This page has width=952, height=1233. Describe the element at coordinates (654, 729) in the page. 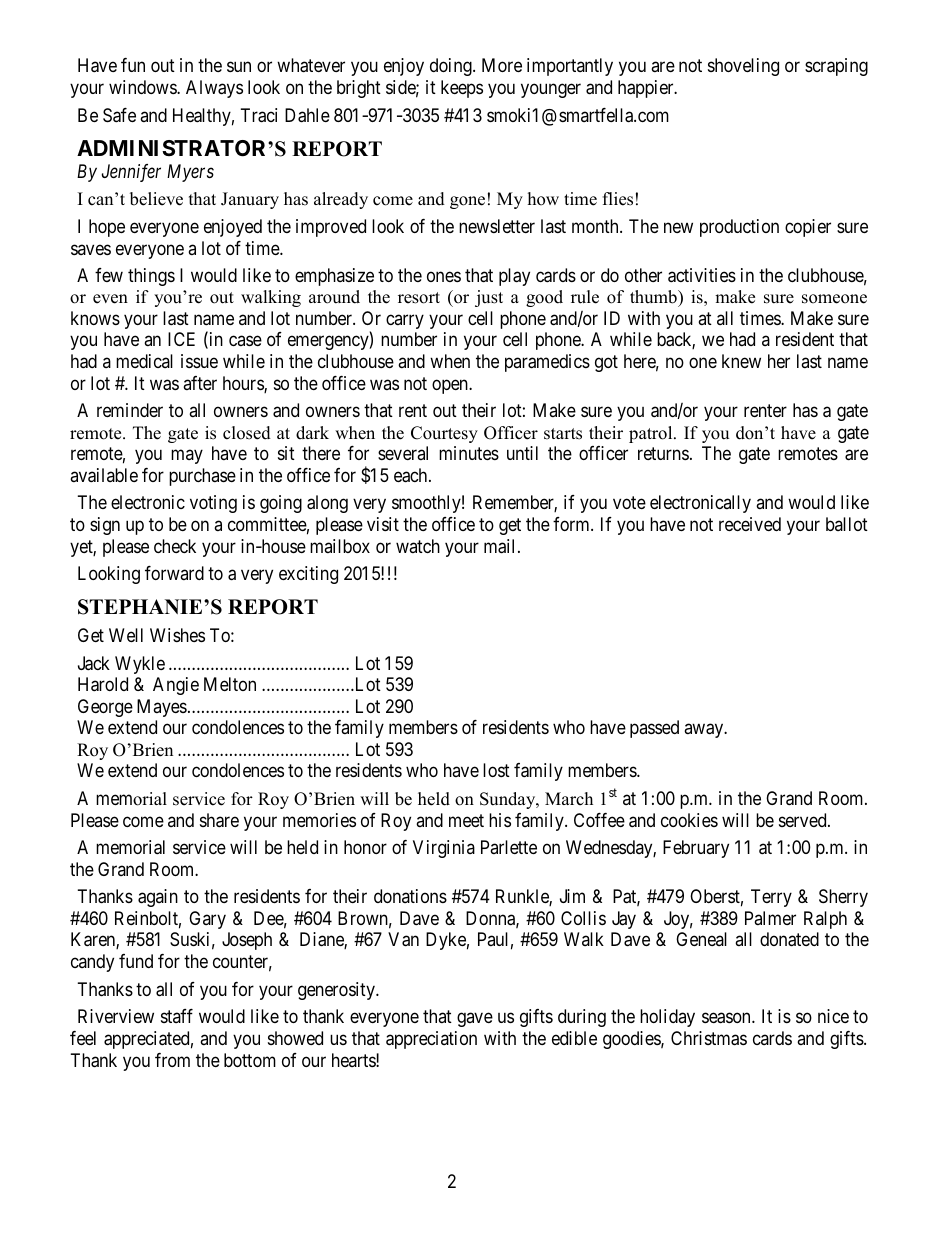

I see `passed` at that location.
